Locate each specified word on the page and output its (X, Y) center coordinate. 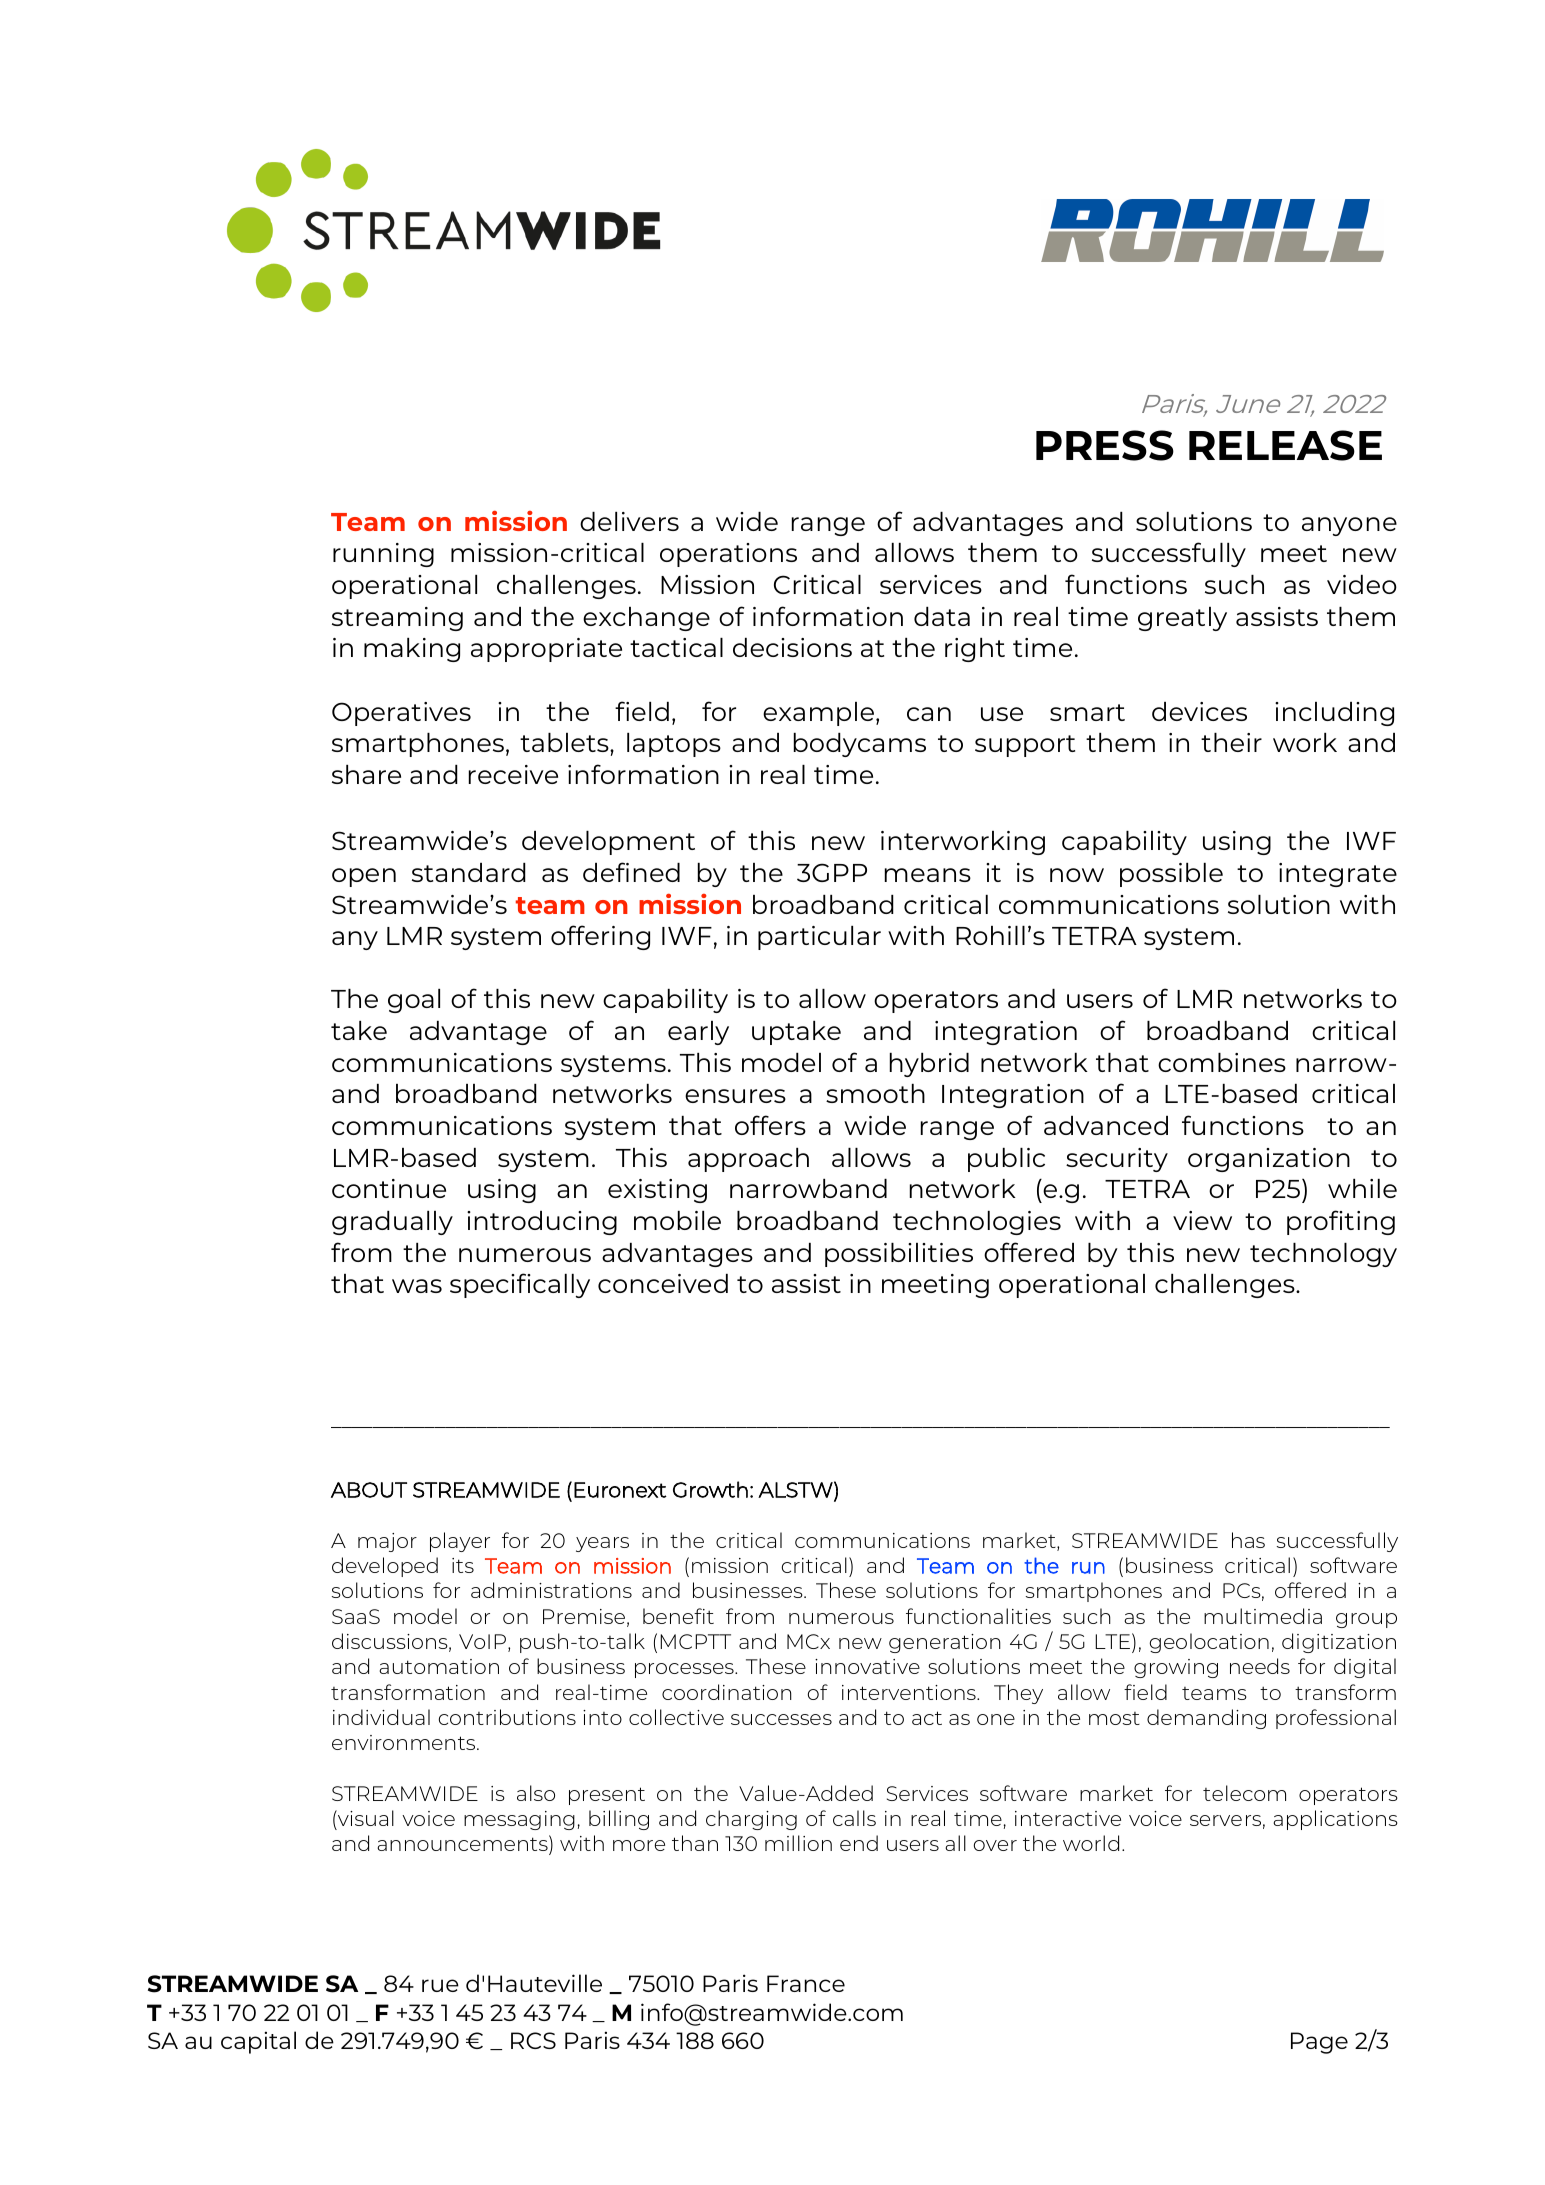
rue (440, 1985)
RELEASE (1285, 445)
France (806, 1983)
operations (728, 555)
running (383, 555)
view (1202, 1220)
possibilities (899, 1255)
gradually (392, 1223)
